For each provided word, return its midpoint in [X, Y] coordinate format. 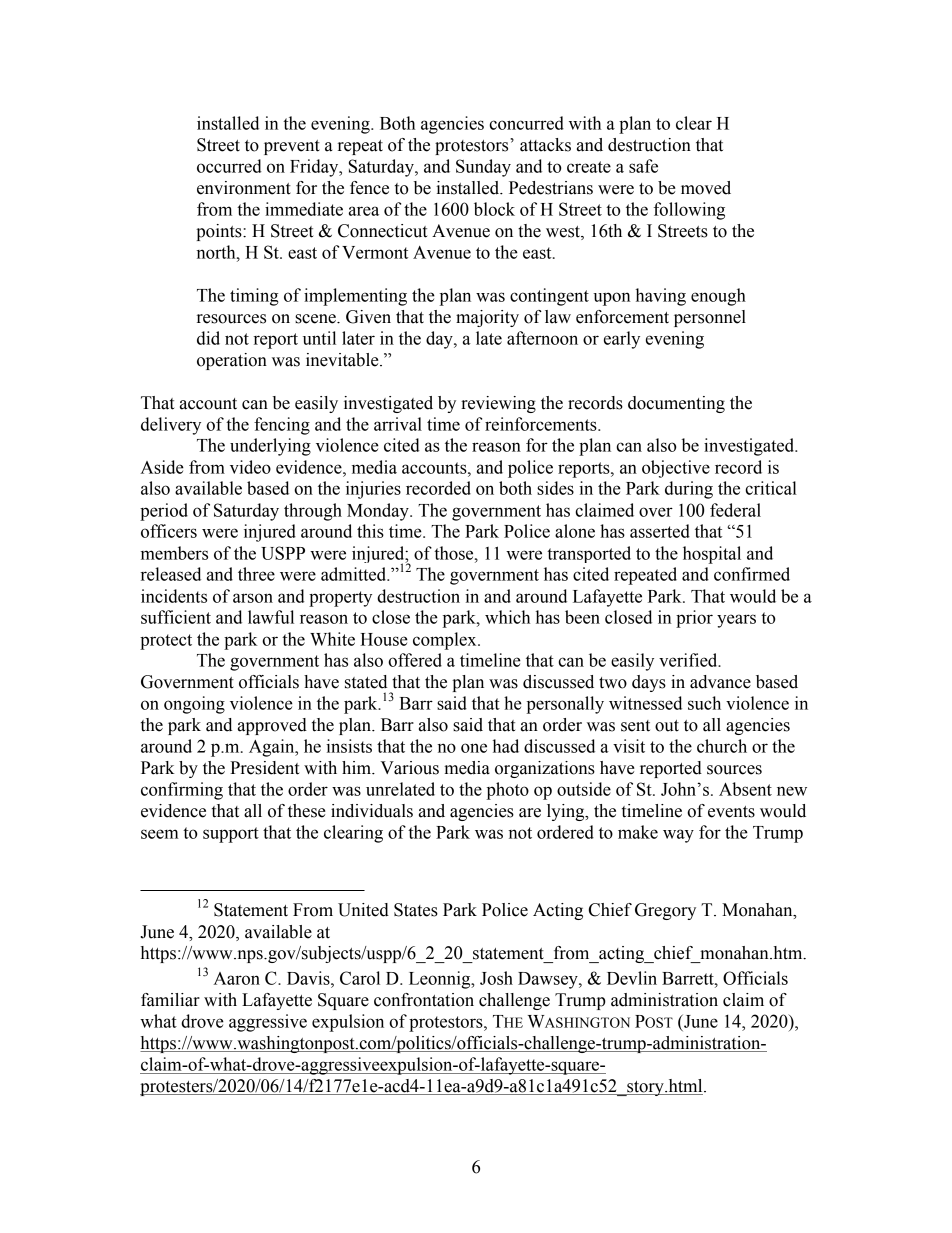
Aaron [236, 978]
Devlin [632, 978]
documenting [676, 404]
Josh [496, 978]
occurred [229, 166]
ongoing [194, 705]
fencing [282, 426]
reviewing [498, 404]
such [704, 703]
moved [706, 188]
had [506, 746]
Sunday [483, 168]
